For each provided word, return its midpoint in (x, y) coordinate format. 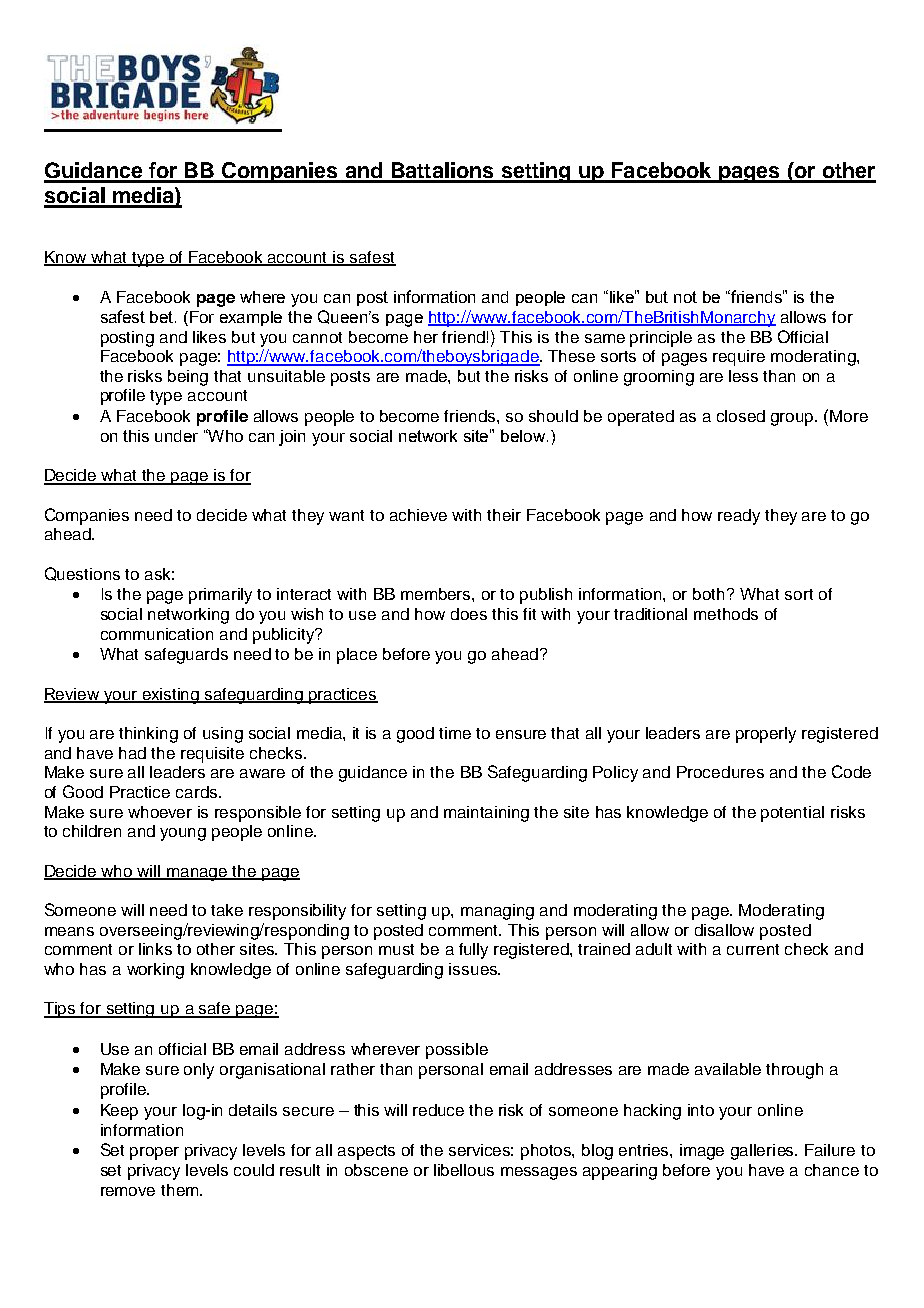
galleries (764, 1152)
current (753, 949)
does (469, 614)
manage (197, 874)
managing (497, 912)
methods (726, 614)
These (571, 356)
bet (163, 317)
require (739, 358)
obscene (376, 1170)
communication (157, 634)
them (181, 1190)
